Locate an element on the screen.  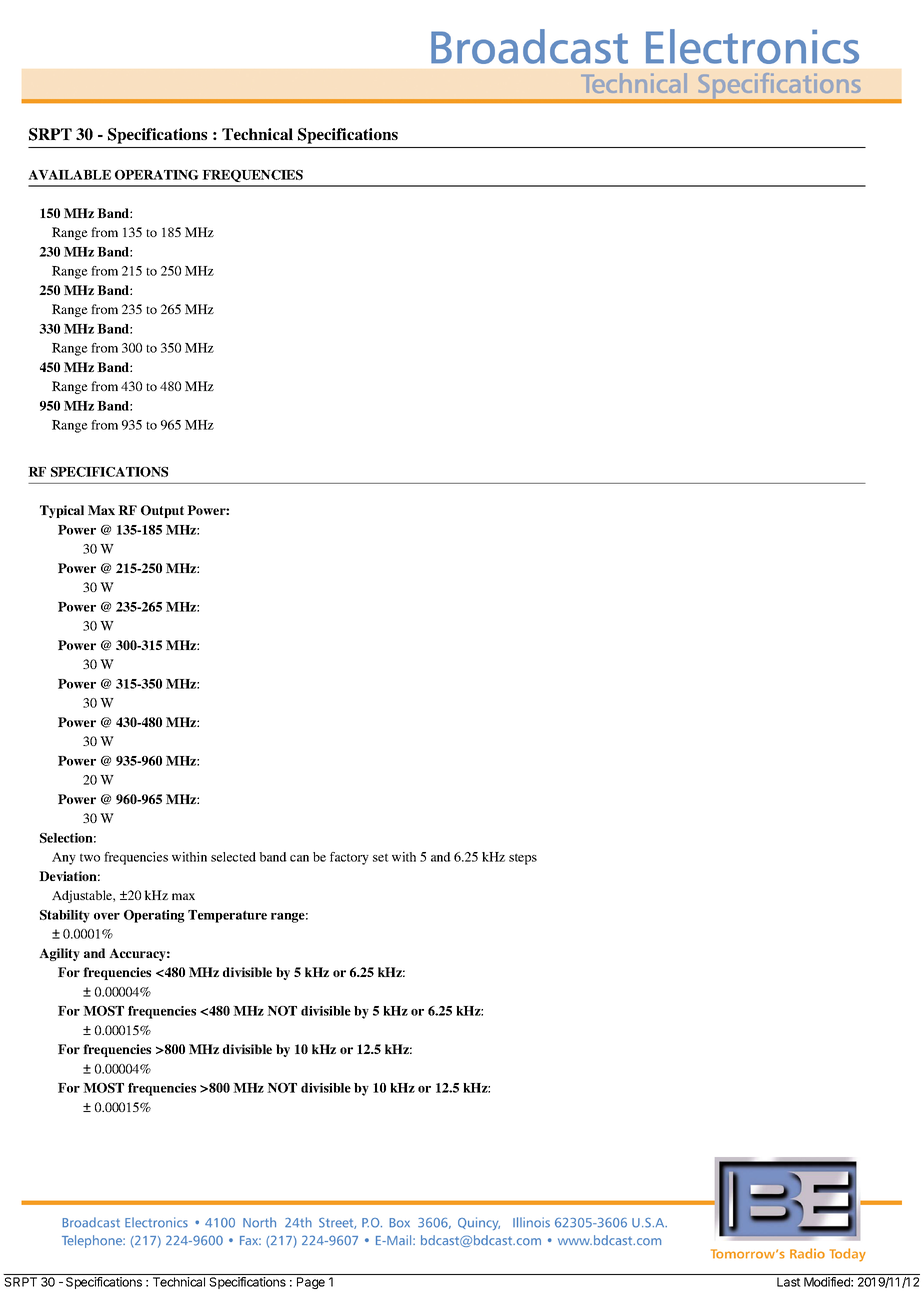
Page is located at coordinates (311, 1283).
